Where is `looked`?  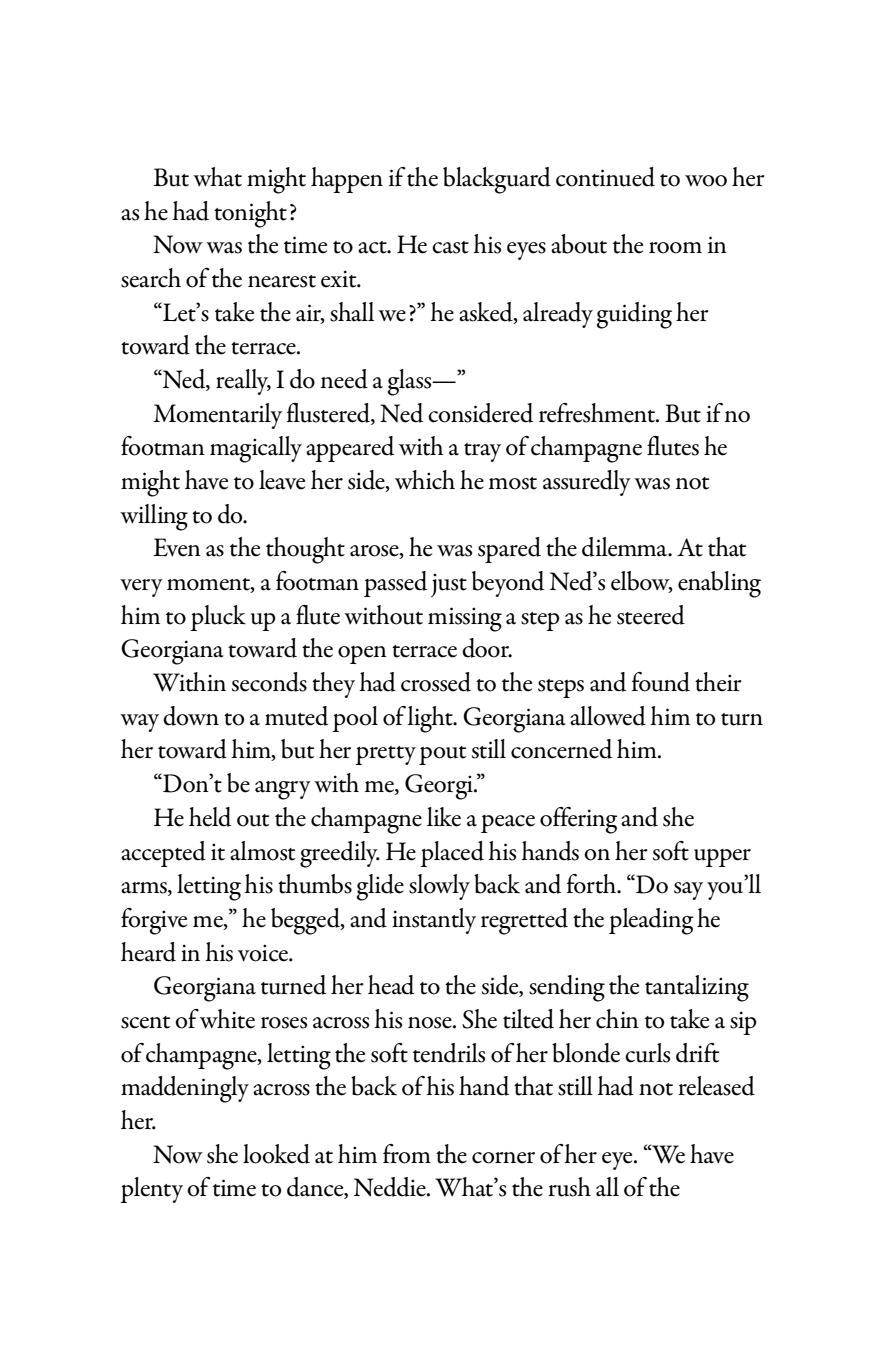 looked is located at coordinates (276, 1154).
